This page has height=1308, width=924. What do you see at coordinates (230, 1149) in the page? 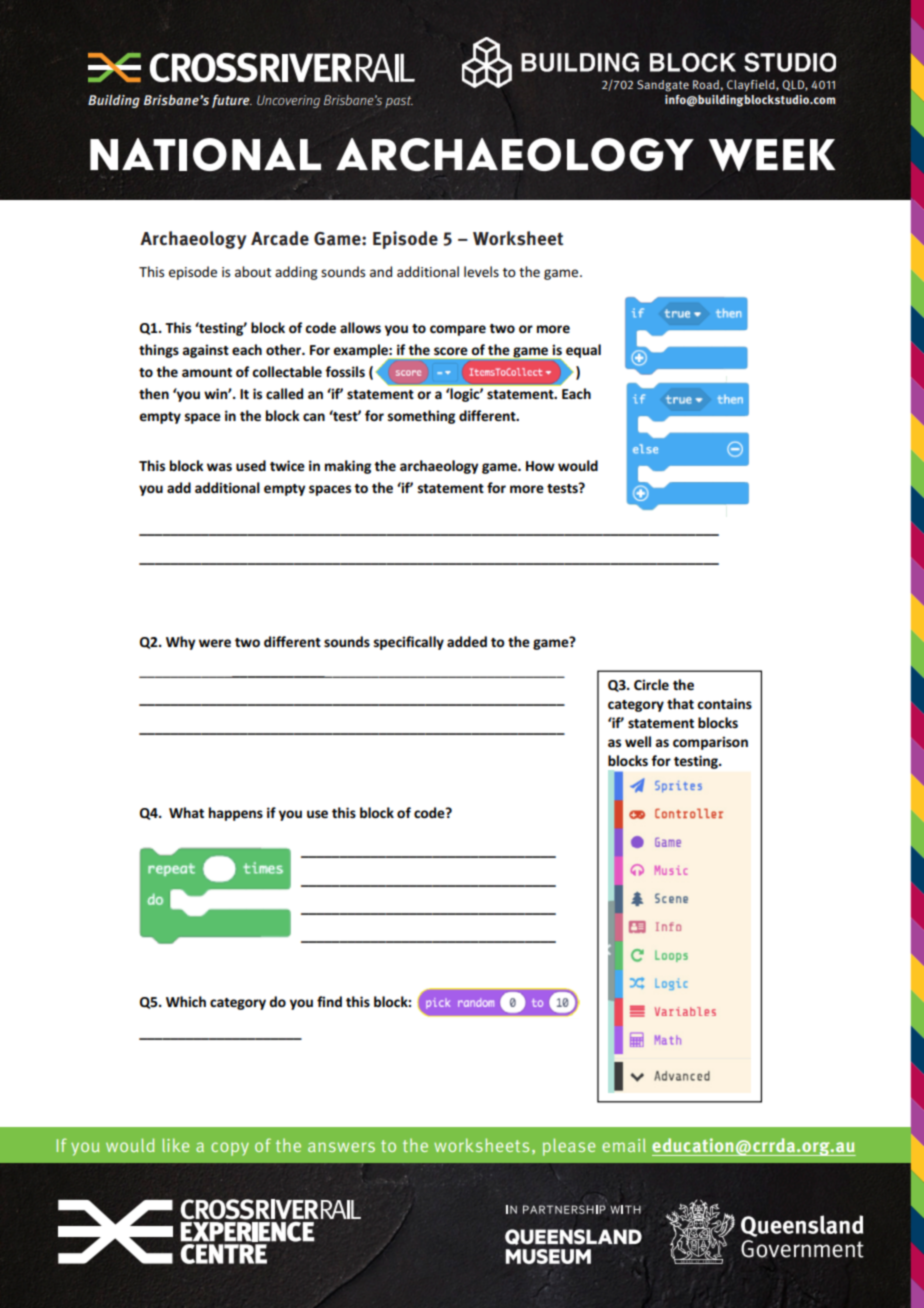
I see `copy` at bounding box center [230, 1149].
